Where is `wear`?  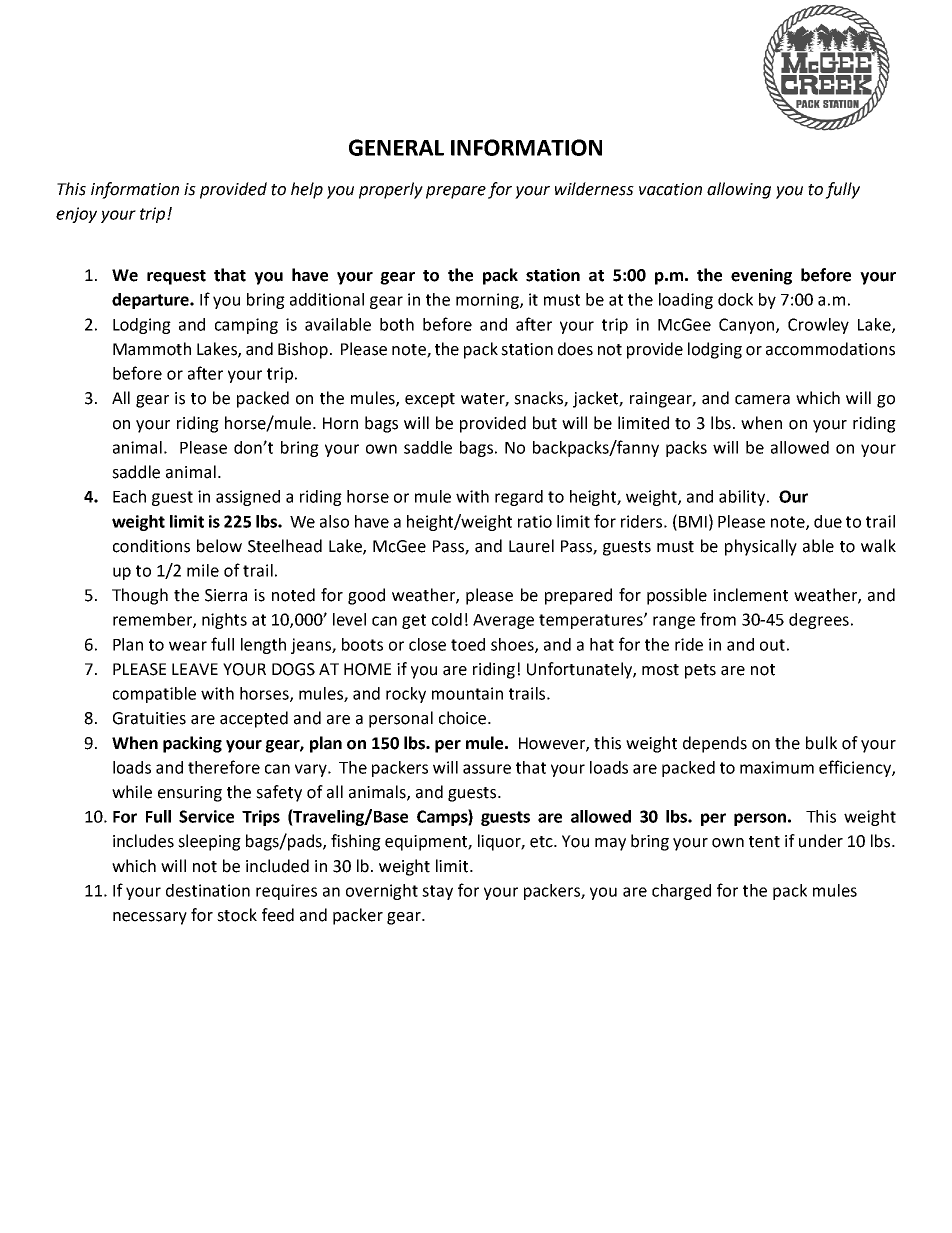
wear is located at coordinates (188, 646).
